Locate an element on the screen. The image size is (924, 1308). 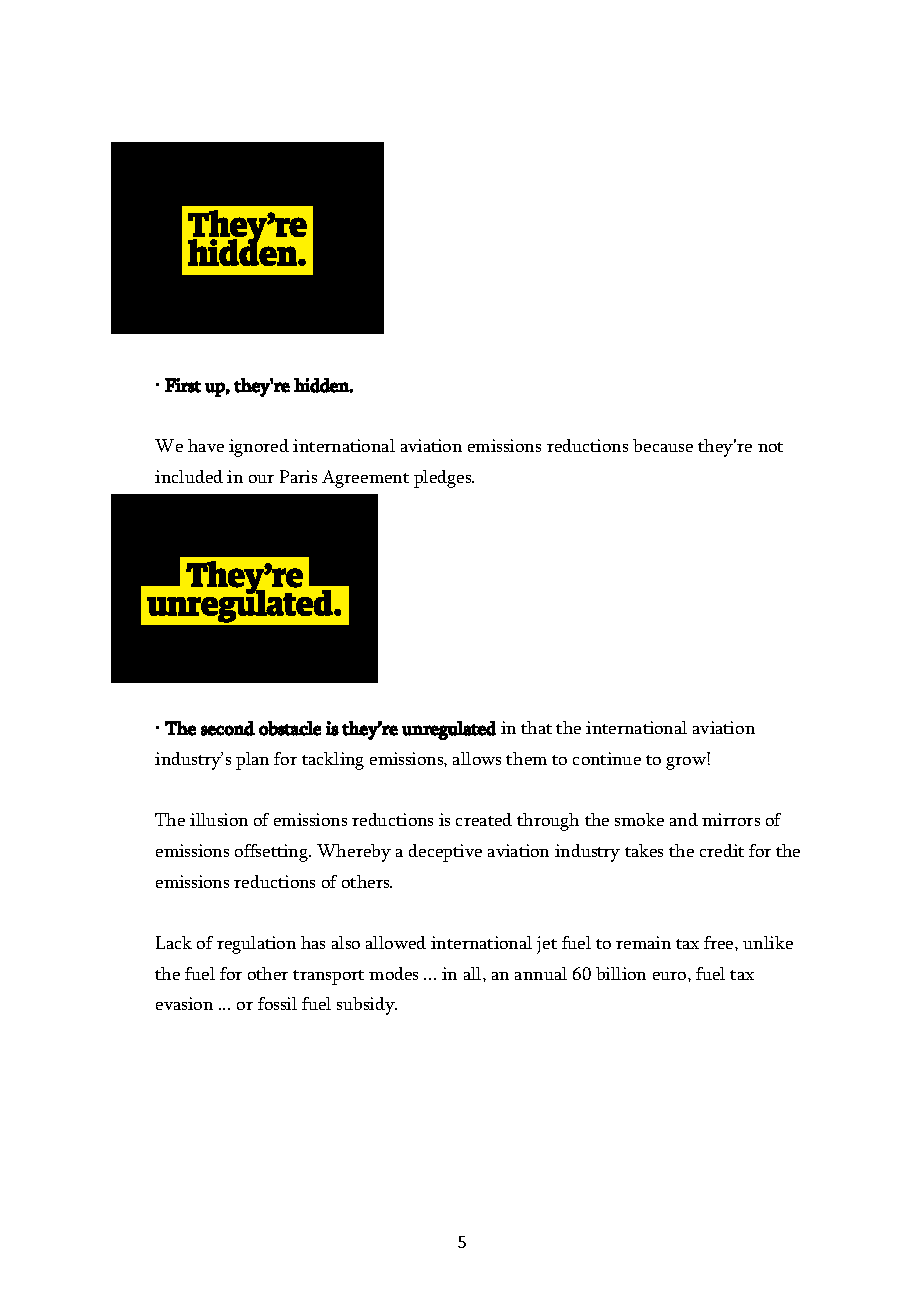
and is located at coordinates (684, 819).
